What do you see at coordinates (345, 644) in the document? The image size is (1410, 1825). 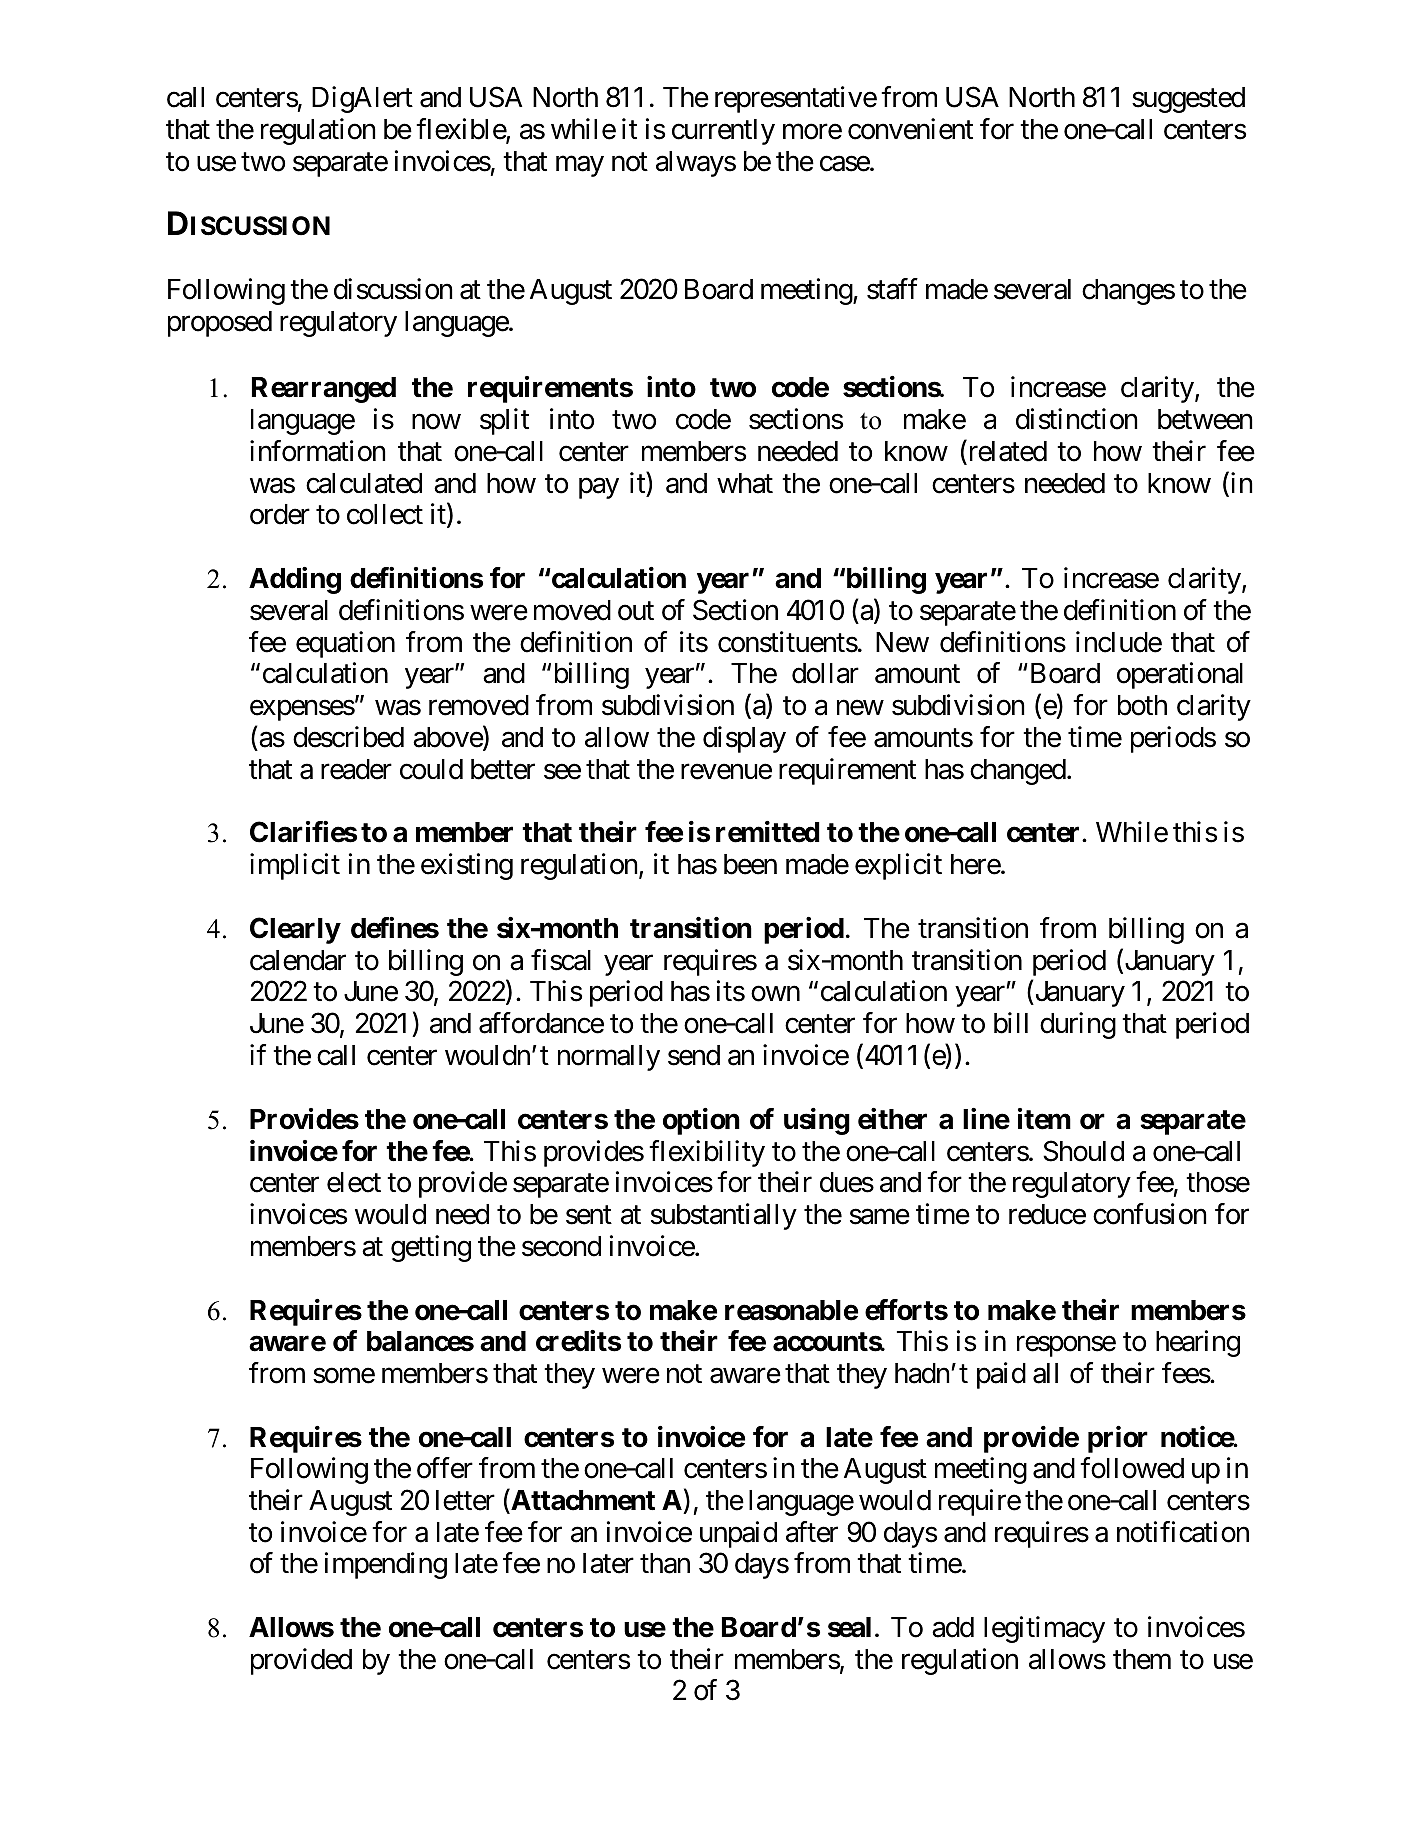 I see `equation` at bounding box center [345, 644].
